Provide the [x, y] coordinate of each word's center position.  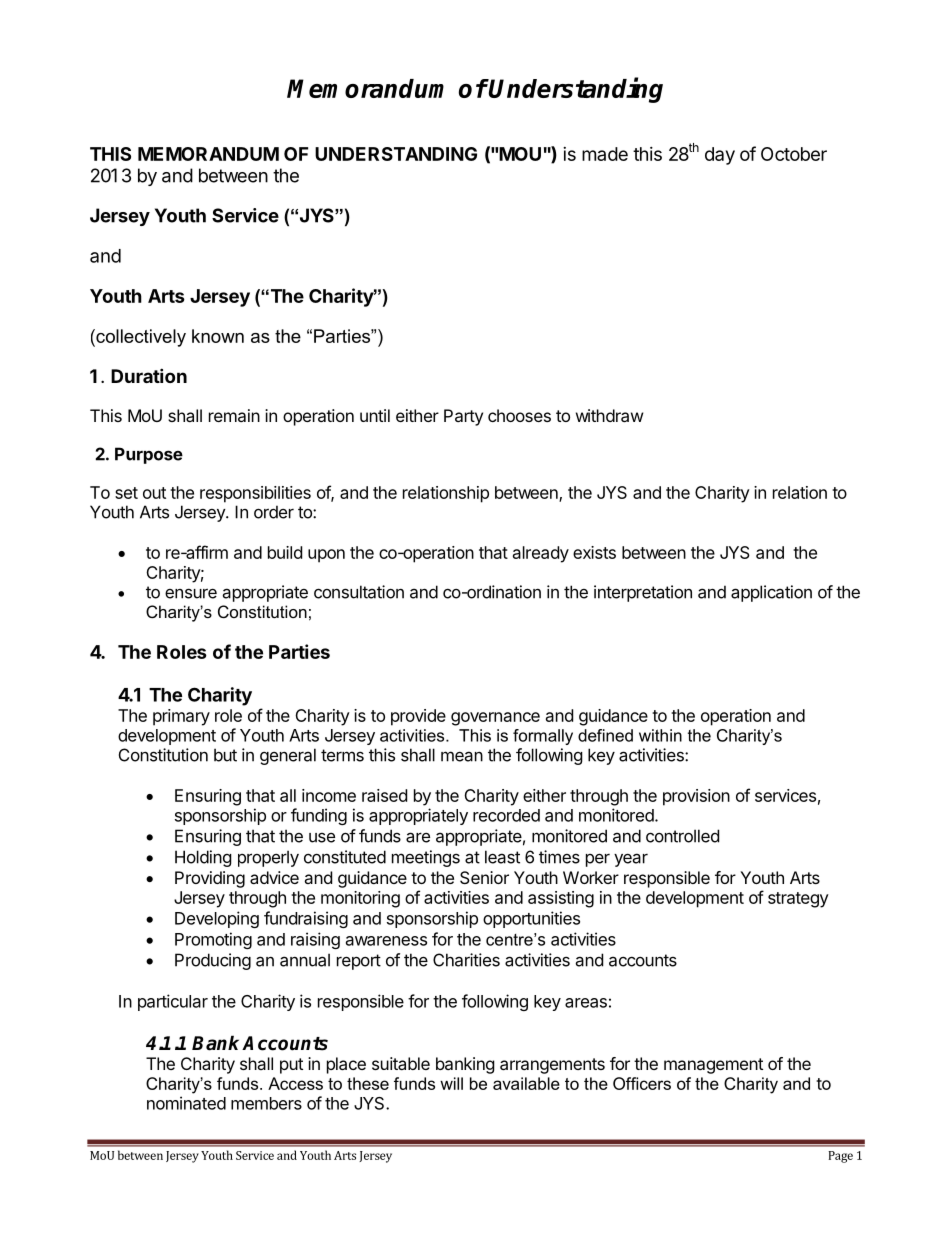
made [605, 154]
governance [495, 719]
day [720, 156]
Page [840, 1157]
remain [234, 415]
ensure [191, 593]
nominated [186, 1103]
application [771, 593]
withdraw [610, 415]
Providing [210, 879]
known [218, 336]
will [451, 1083]
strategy [798, 900]
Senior [484, 877]
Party [463, 417]
